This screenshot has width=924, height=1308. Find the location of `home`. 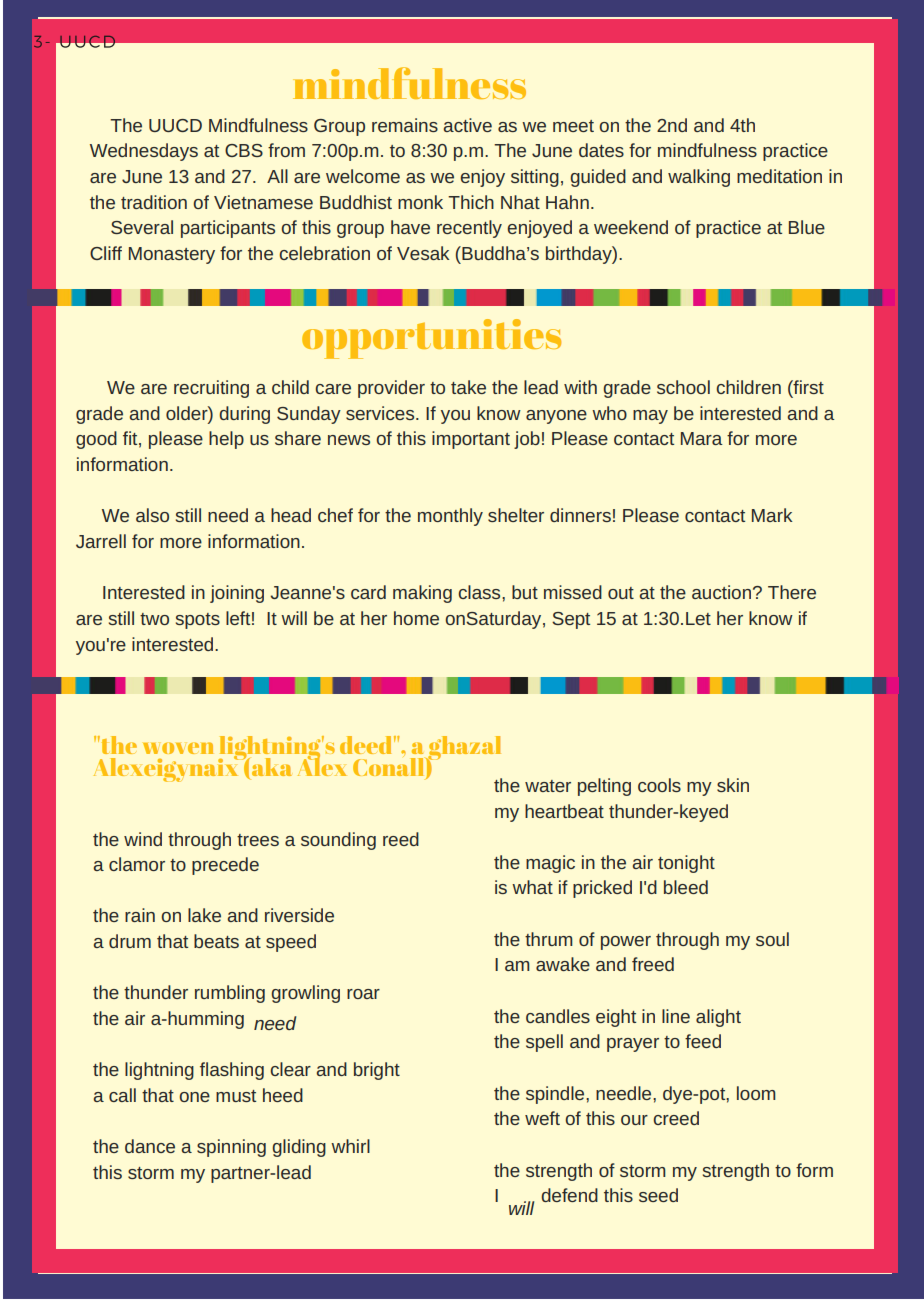

home is located at coordinates (416, 618).
